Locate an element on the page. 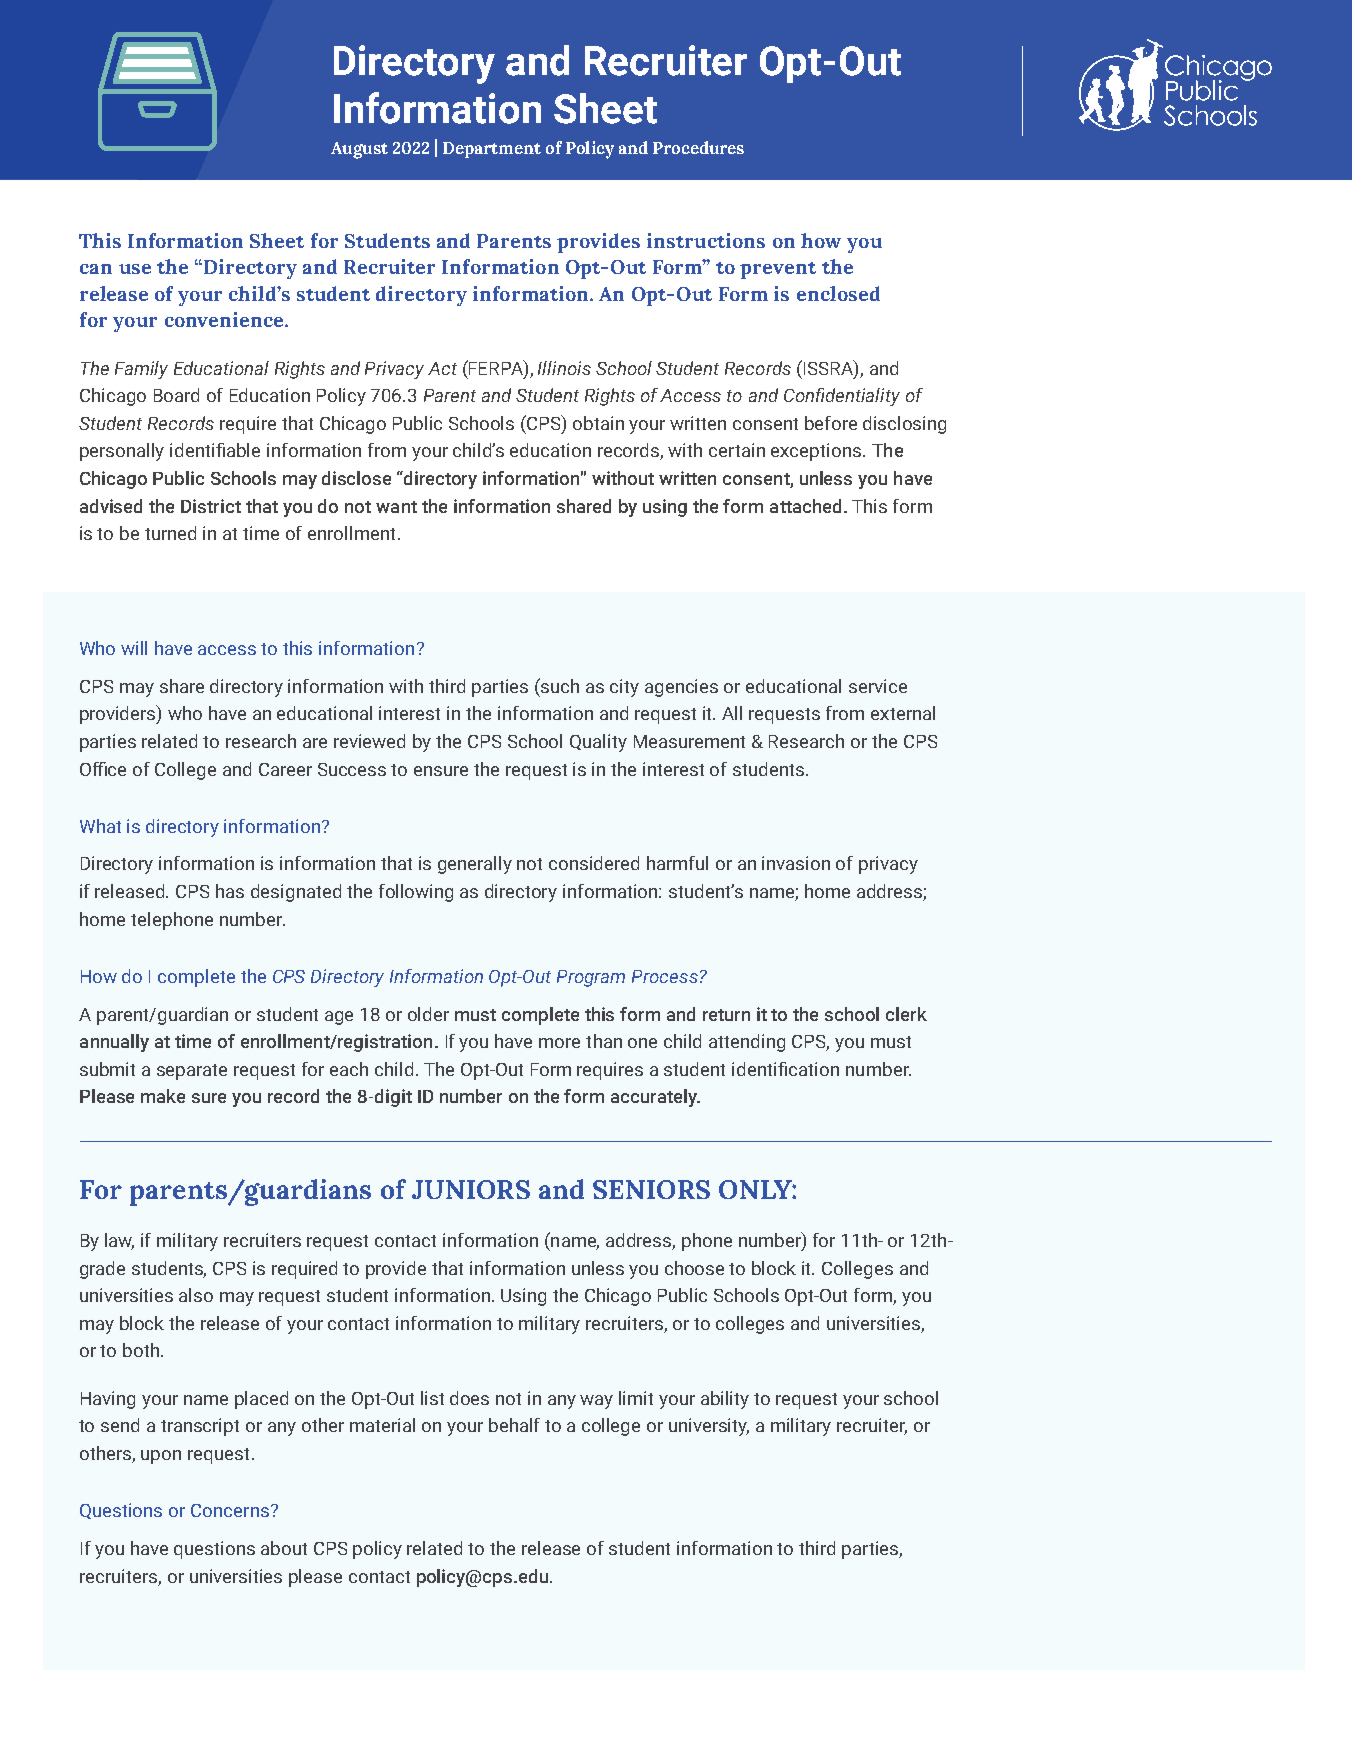 Image resolution: width=1352 pixels, height=1749 pixels. behalf is located at coordinates (514, 1425).
